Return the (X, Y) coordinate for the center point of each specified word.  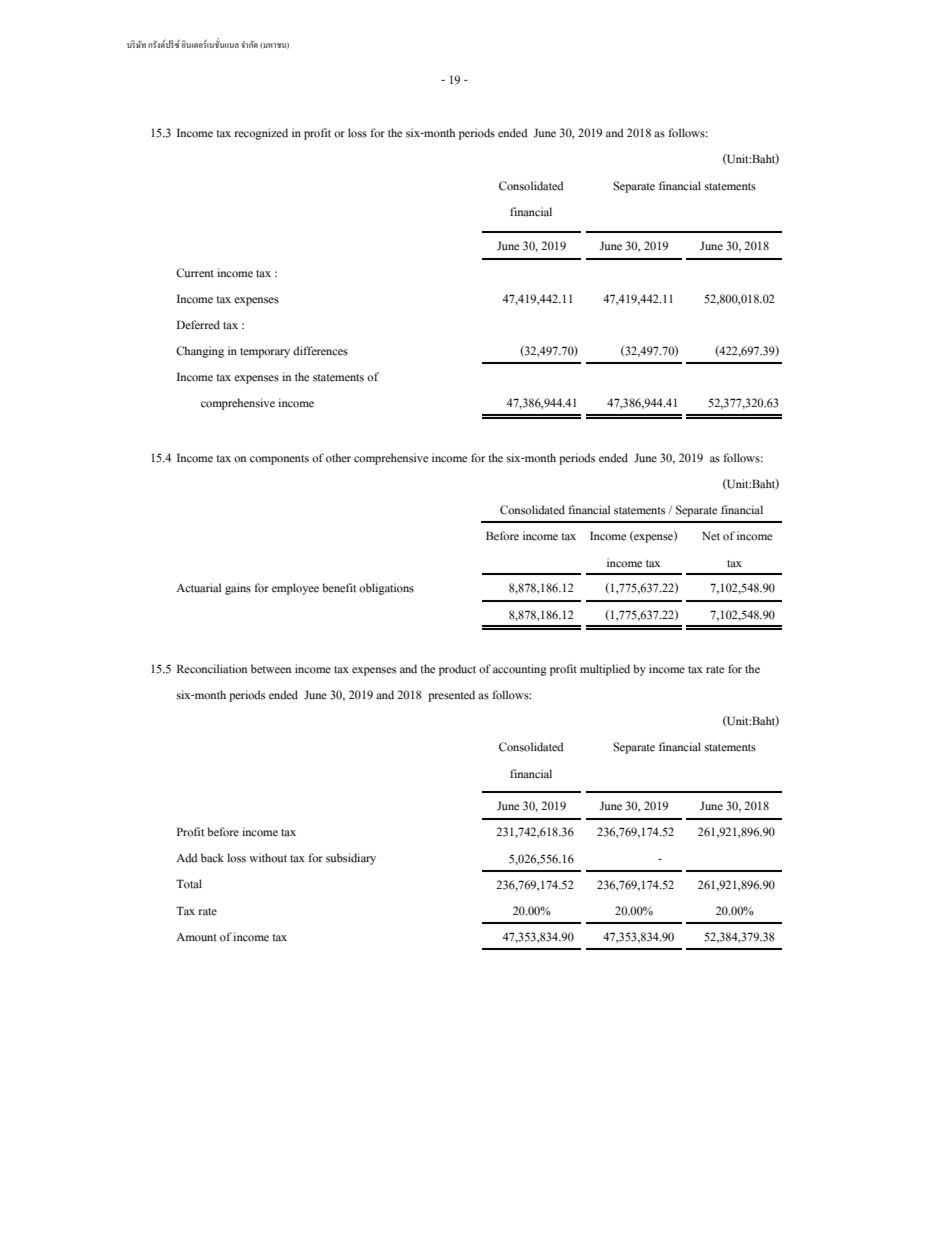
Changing (200, 352)
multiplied (605, 670)
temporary (265, 353)
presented (451, 696)
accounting (520, 670)
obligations (386, 589)
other (338, 458)
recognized (261, 134)
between (271, 669)
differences (320, 351)
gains (238, 589)
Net (711, 536)
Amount (196, 937)
